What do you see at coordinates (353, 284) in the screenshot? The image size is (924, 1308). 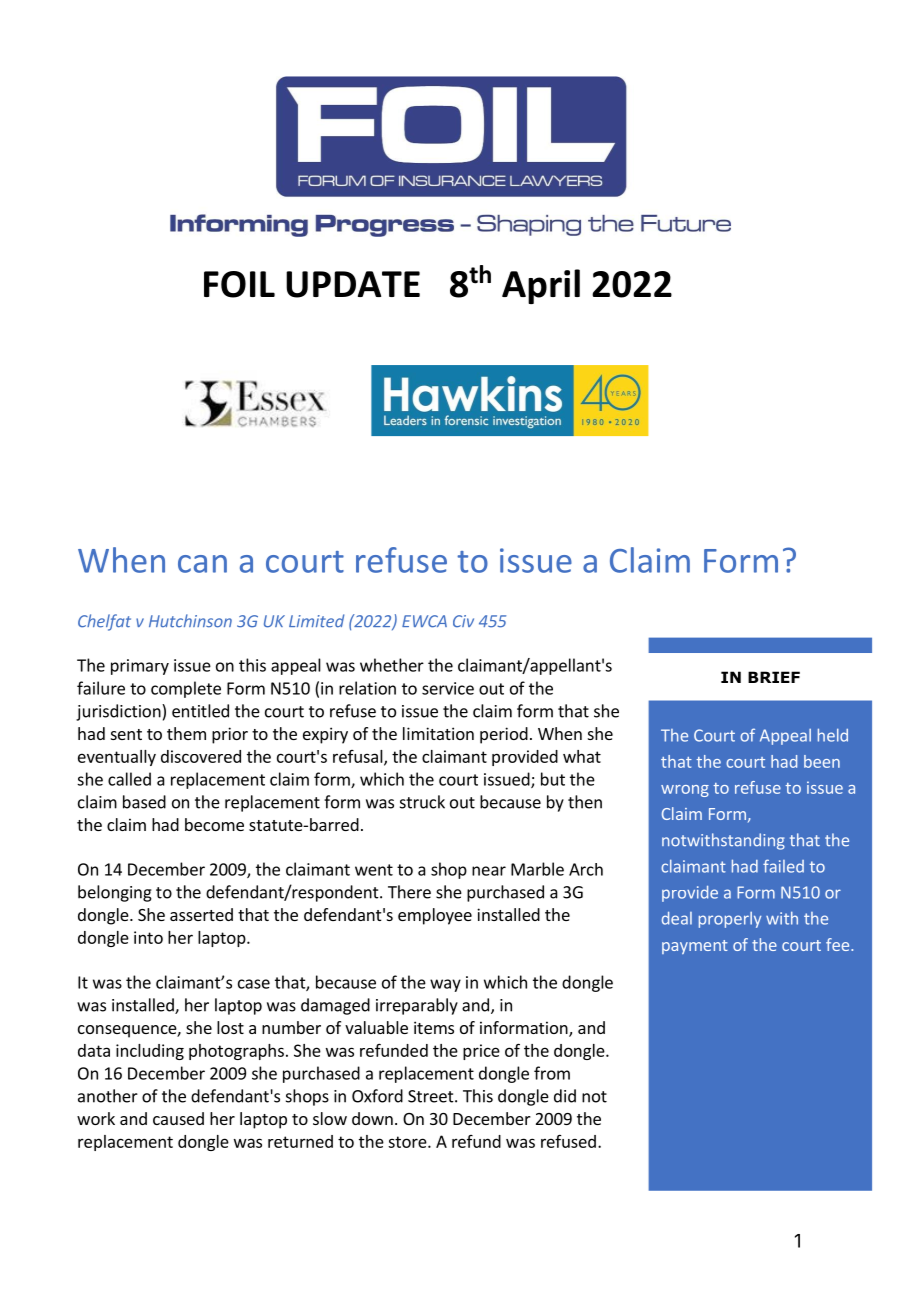 I see `UPDATE` at bounding box center [353, 284].
